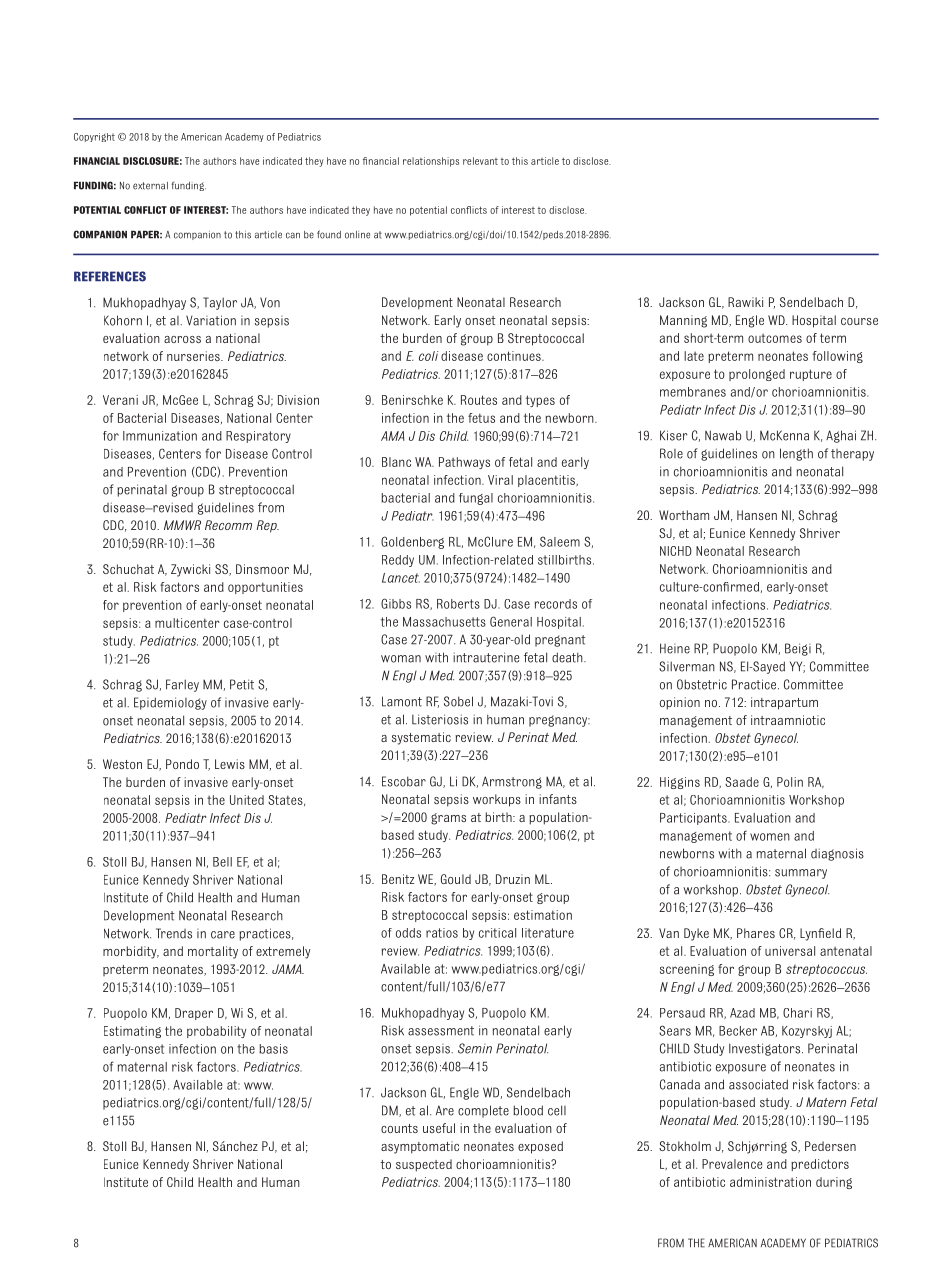 The image size is (952, 1275). What do you see at coordinates (222, 862) in the screenshot?
I see `Bell` at bounding box center [222, 862].
